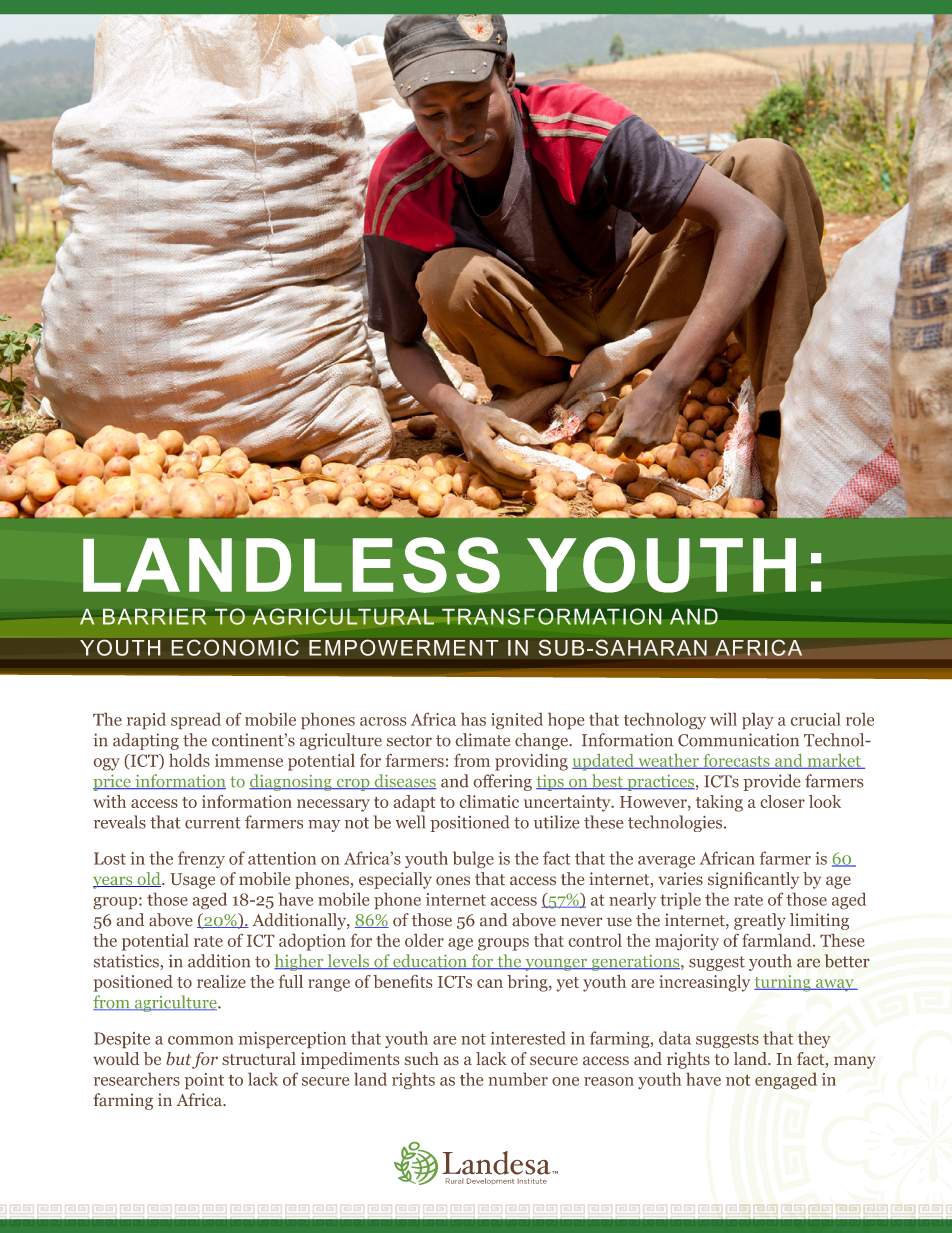 This screenshot has height=1233, width=952. Describe the element at coordinates (503, 782) in the screenshot. I see `offering` at that location.
